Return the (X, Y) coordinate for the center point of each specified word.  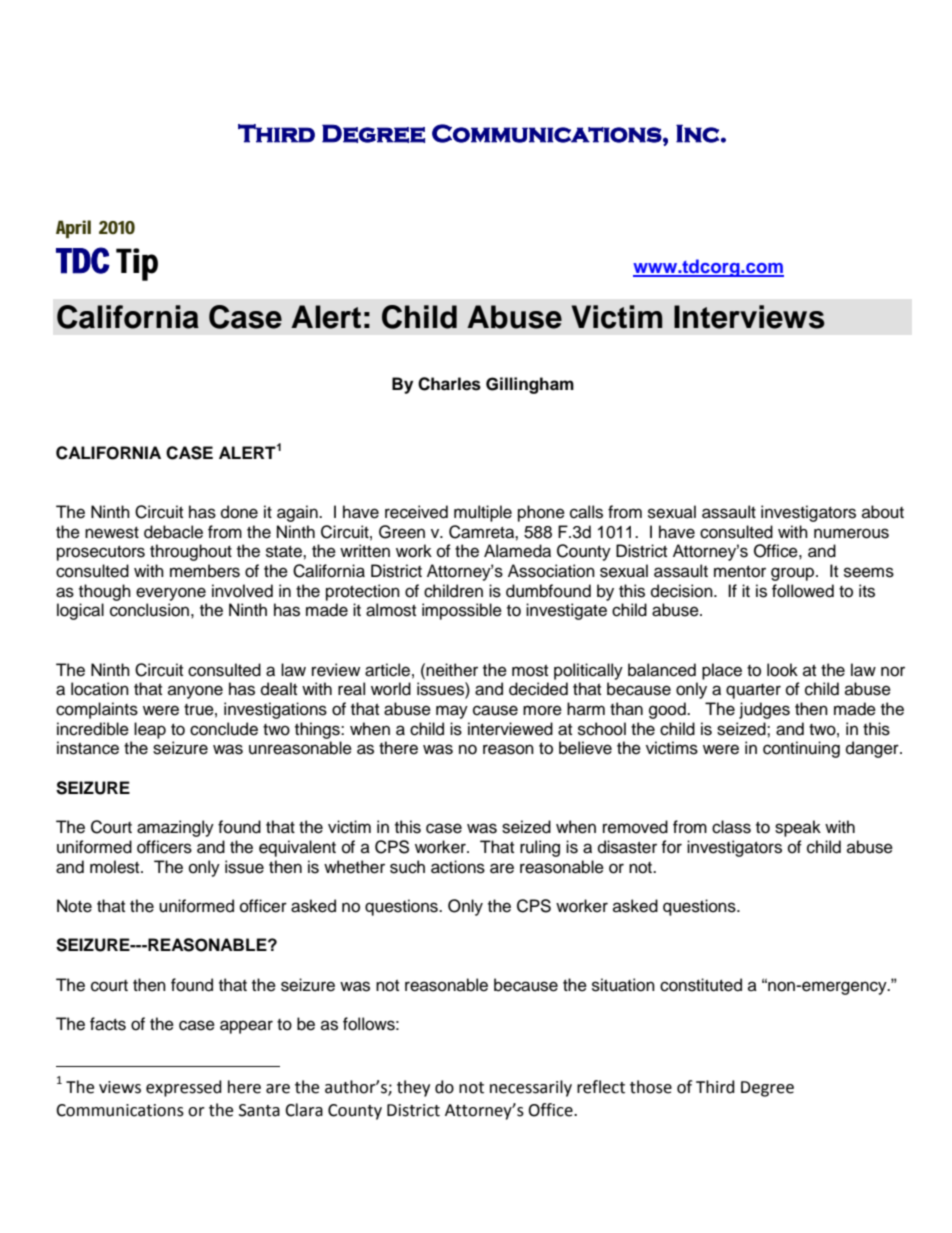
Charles (449, 384)
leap (150, 730)
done (239, 512)
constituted (701, 985)
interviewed (510, 729)
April (73, 229)
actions (458, 867)
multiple (483, 513)
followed (803, 591)
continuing (801, 749)
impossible (462, 611)
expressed (184, 1088)
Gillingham (530, 385)
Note (74, 906)
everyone (171, 594)
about (883, 512)
